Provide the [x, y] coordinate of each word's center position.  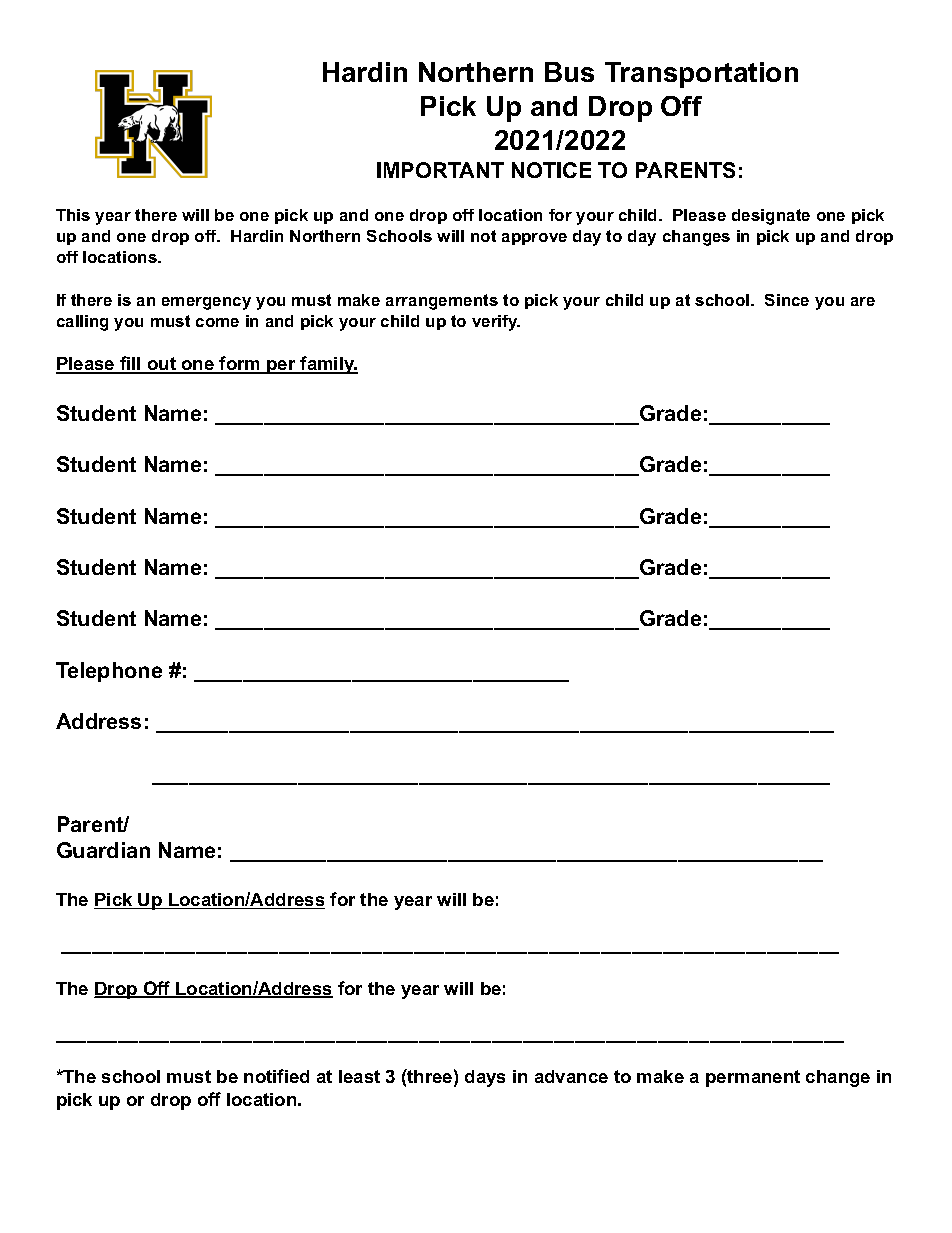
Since [787, 300]
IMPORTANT [440, 170]
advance [571, 1076]
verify [496, 323]
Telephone [109, 672]
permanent [753, 1078]
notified [276, 1076]
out [161, 365]
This [73, 215]
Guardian [103, 850]
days [485, 1078]
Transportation [701, 75]
